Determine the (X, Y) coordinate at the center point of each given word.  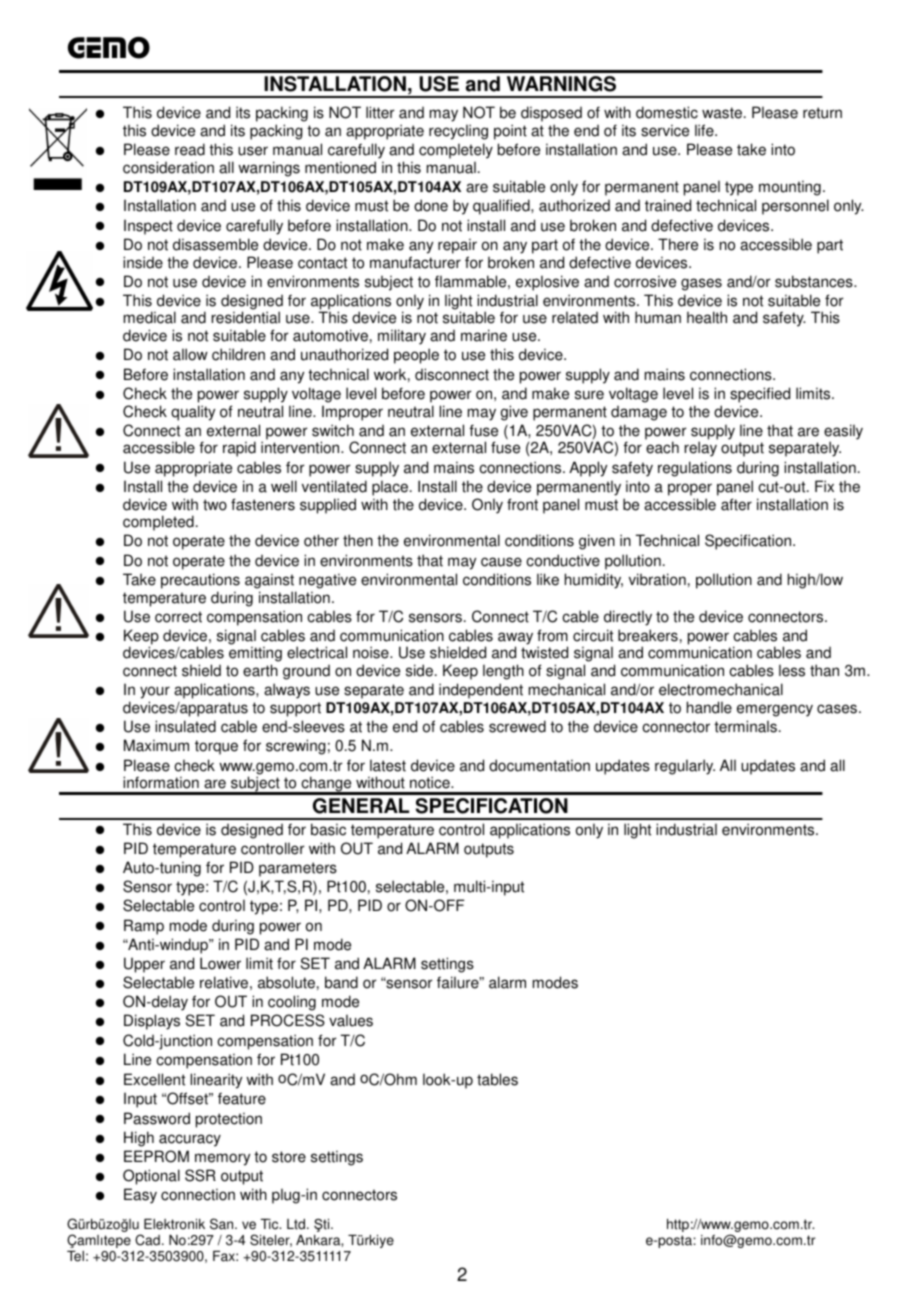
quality (193, 413)
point (510, 132)
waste (722, 113)
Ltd (297, 1224)
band (341, 982)
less (792, 670)
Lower (220, 963)
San (223, 1224)
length (503, 672)
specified (760, 395)
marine (484, 335)
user (253, 151)
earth (260, 670)
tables (497, 1079)
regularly (685, 767)
